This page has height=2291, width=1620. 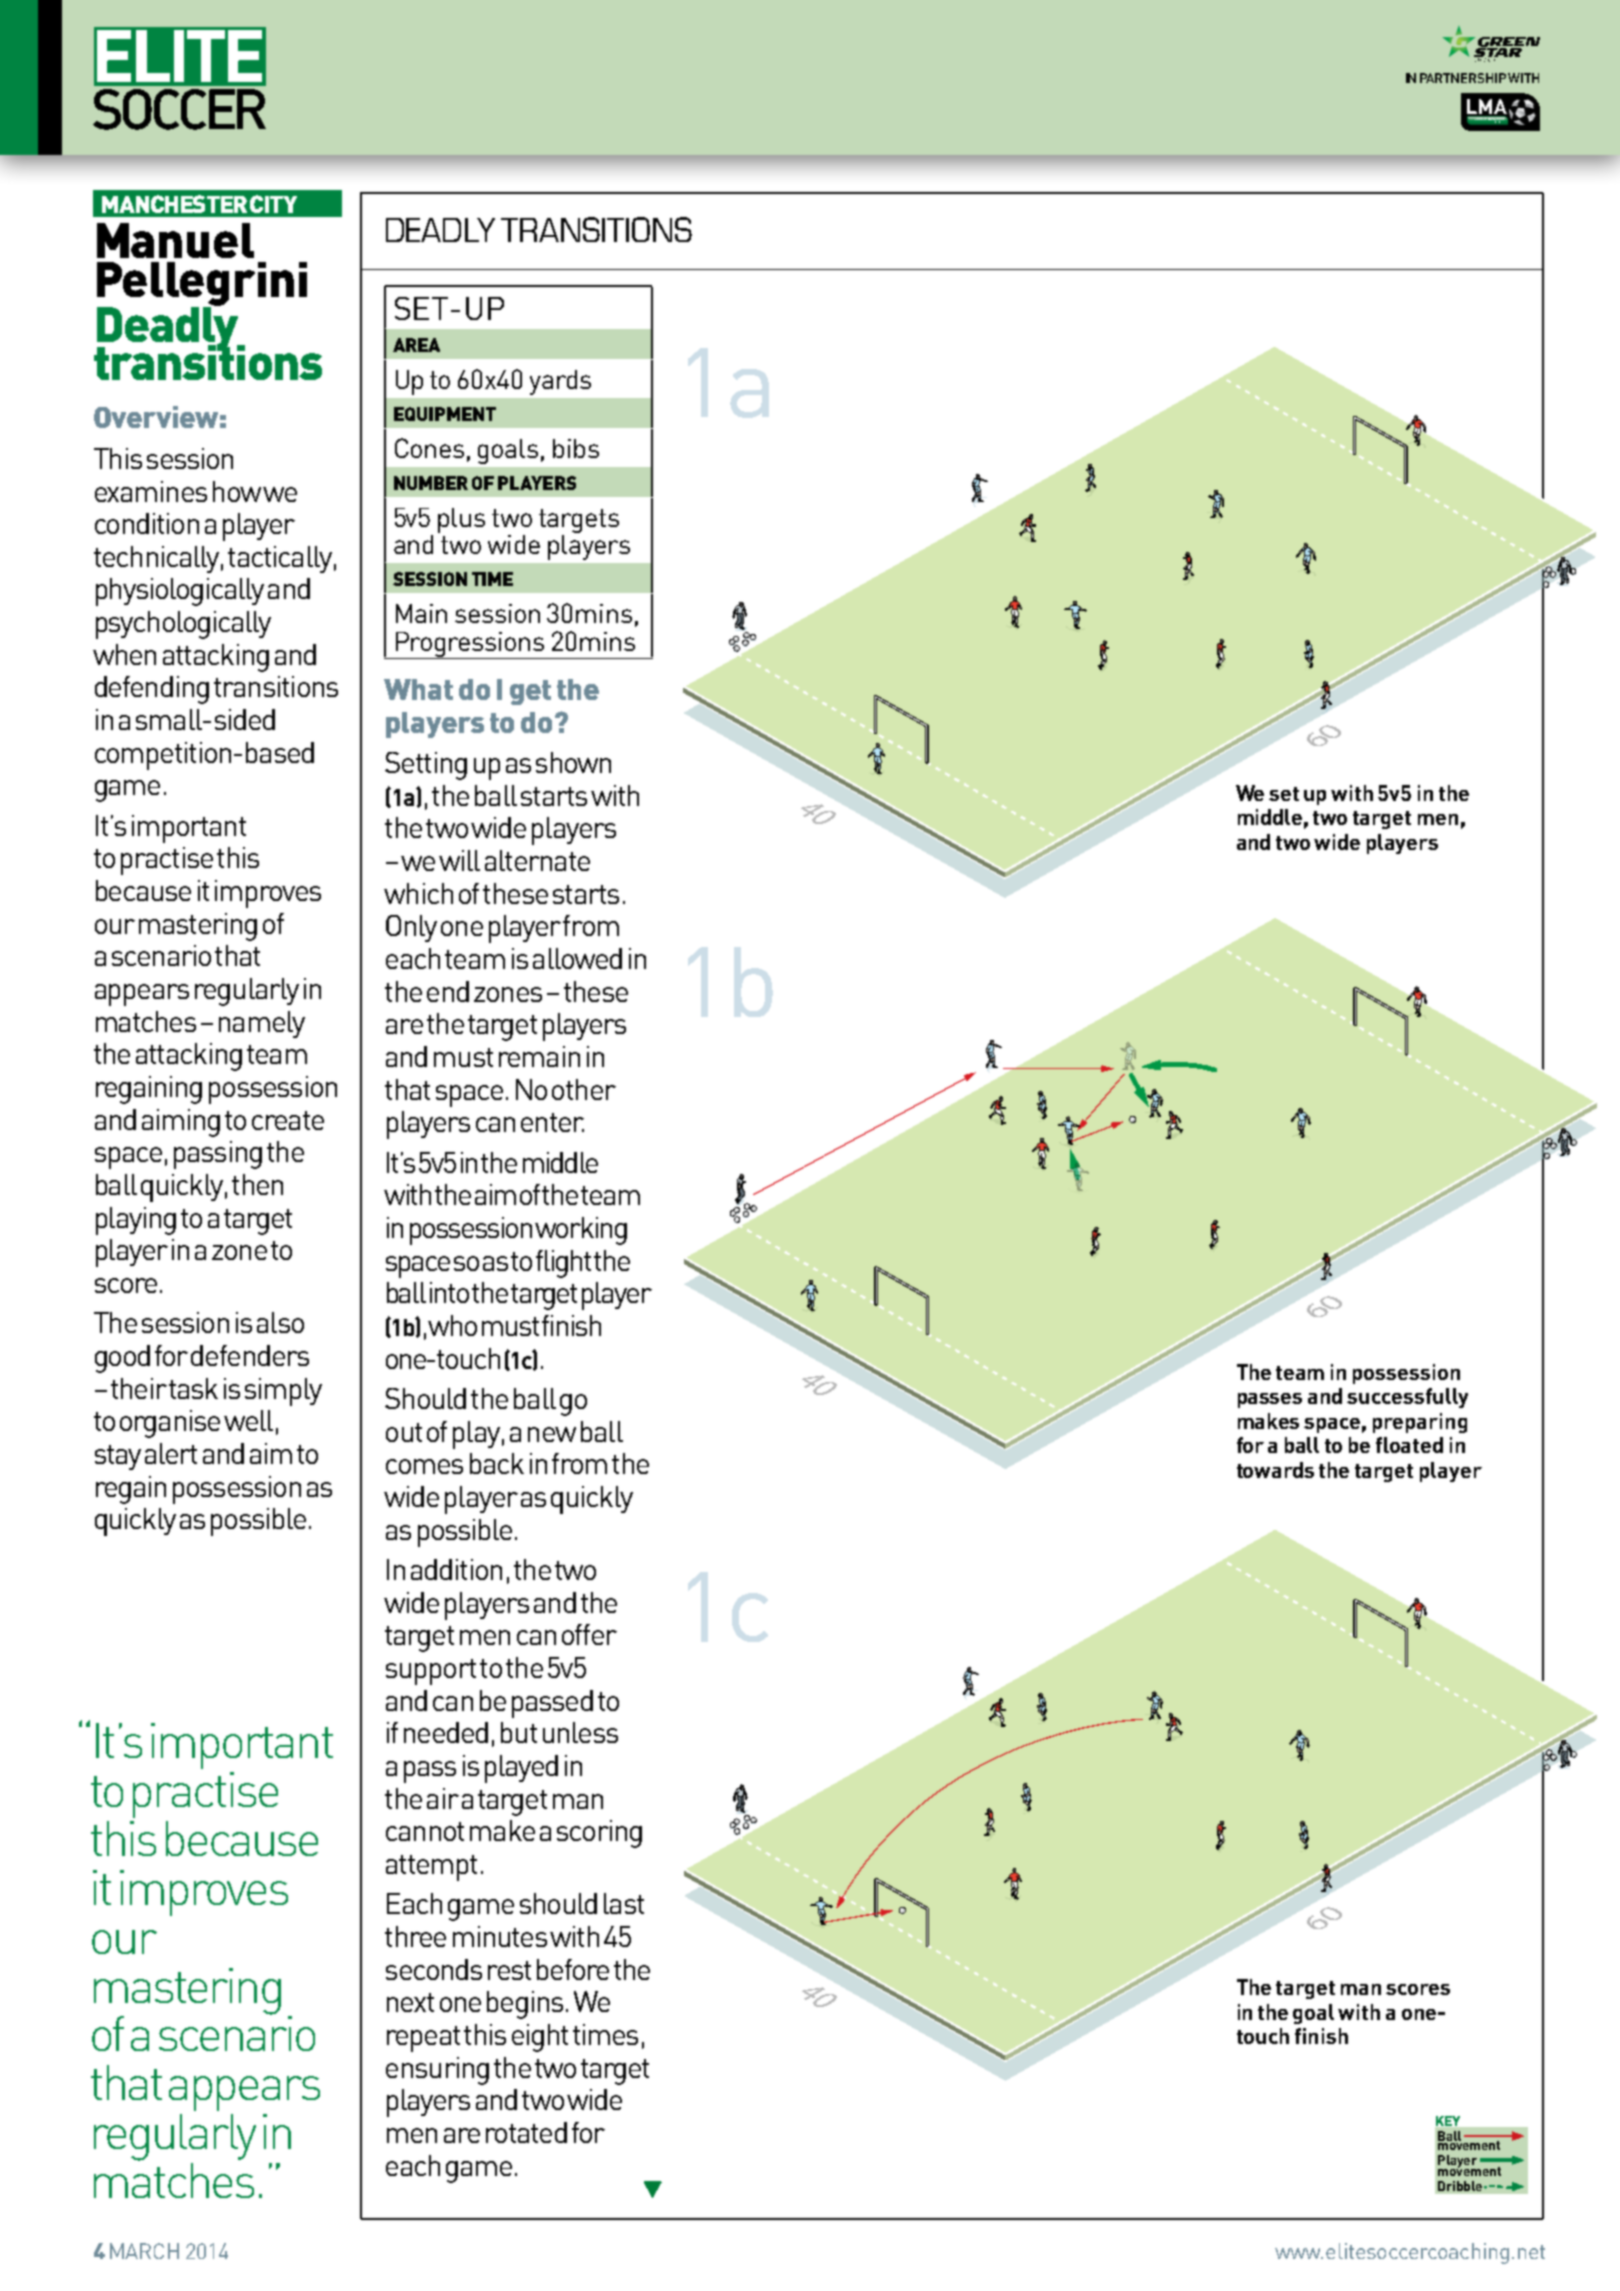 What do you see at coordinates (526, 2132) in the page?
I see `rotated` at bounding box center [526, 2132].
